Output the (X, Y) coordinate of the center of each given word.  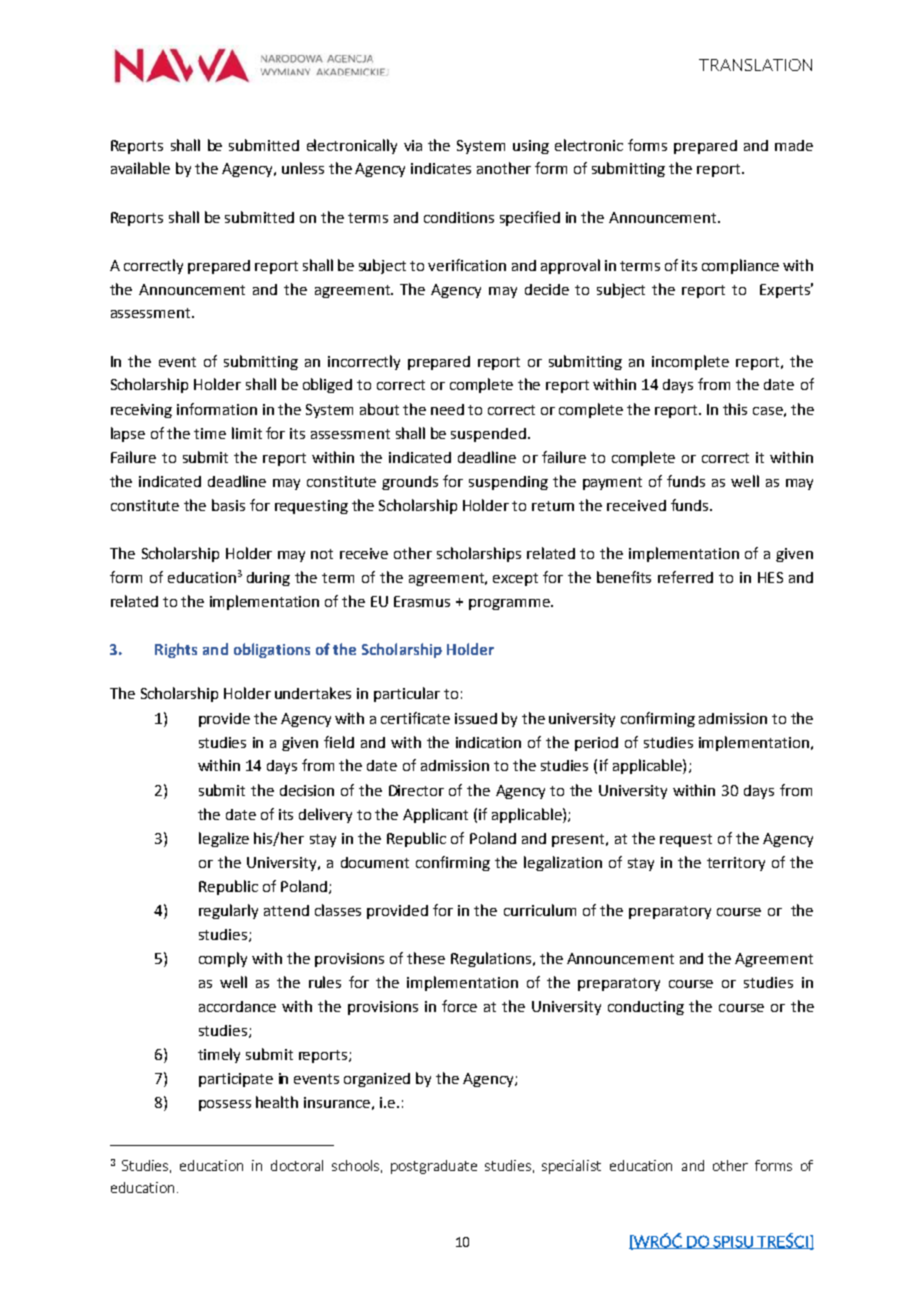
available (140, 168)
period (596, 744)
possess (225, 1105)
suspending (508, 483)
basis (228, 505)
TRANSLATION (755, 65)
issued (476, 718)
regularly (228, 911)
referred (685, 577)
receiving (141, 411)
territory (736, 864)
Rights (176, 650)
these (426, 958)
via (413, 145)
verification (467, 265)
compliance (740, 266)
